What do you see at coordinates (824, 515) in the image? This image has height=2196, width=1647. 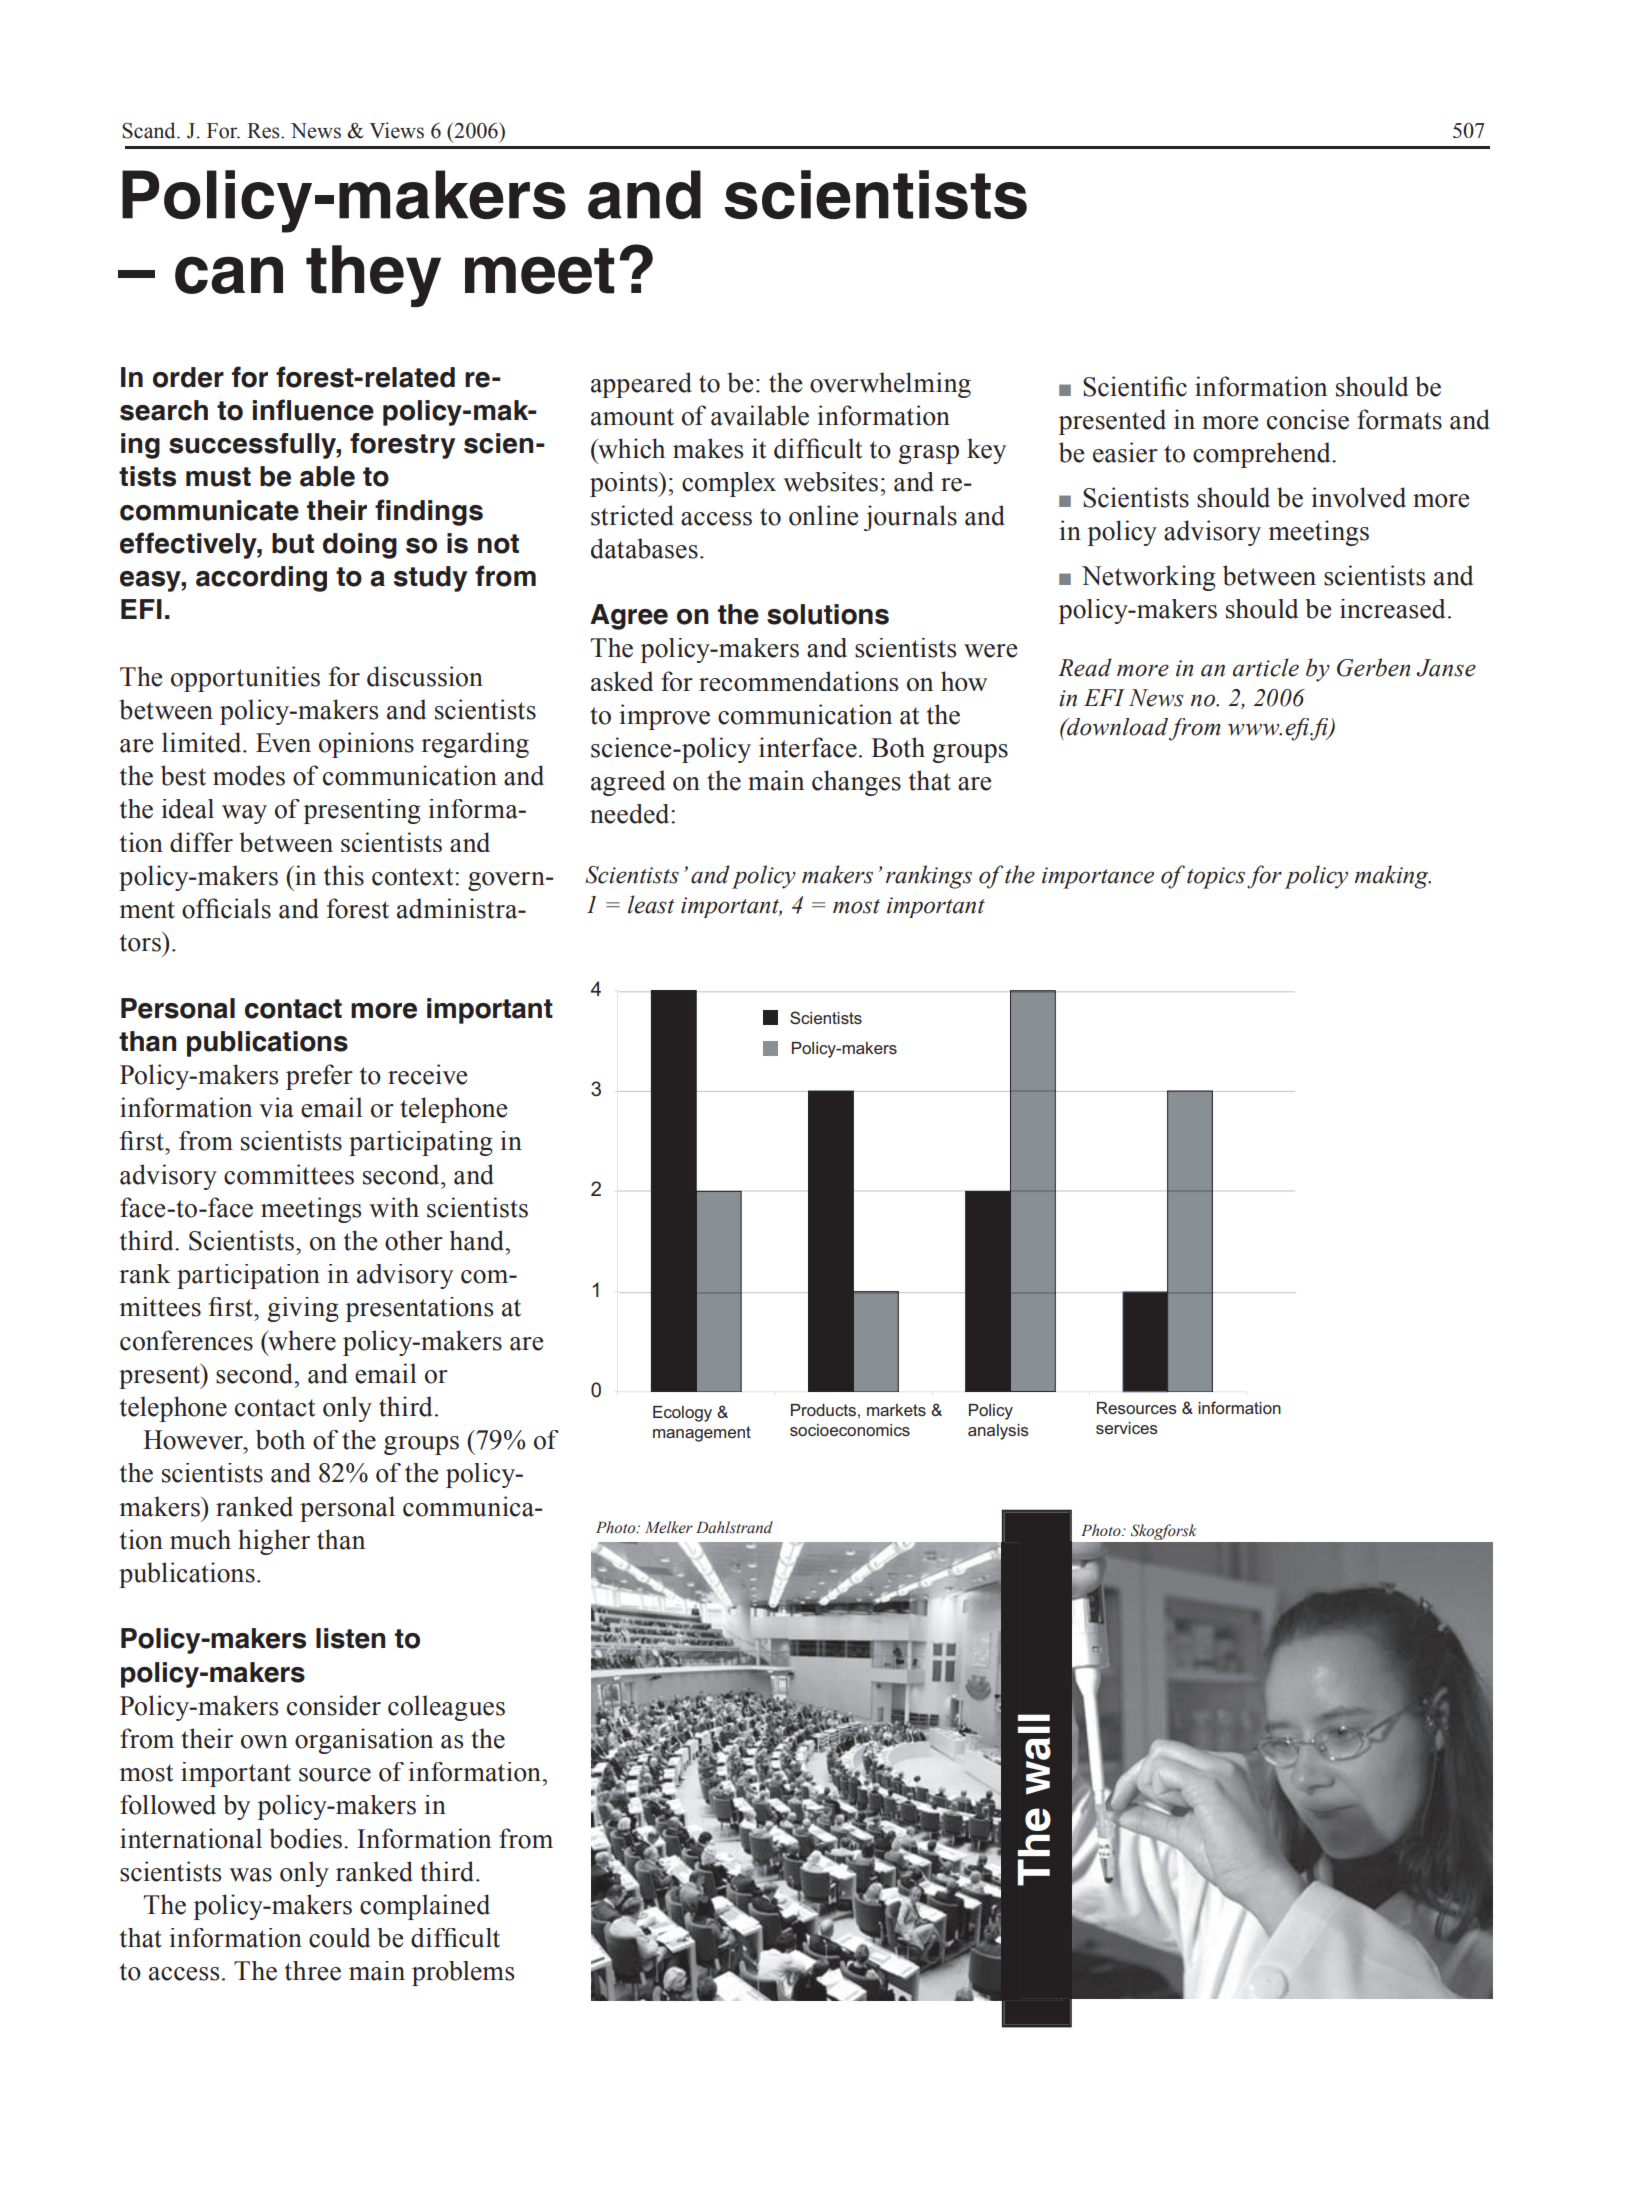 I see `online` at bounding box center [824, 515].
